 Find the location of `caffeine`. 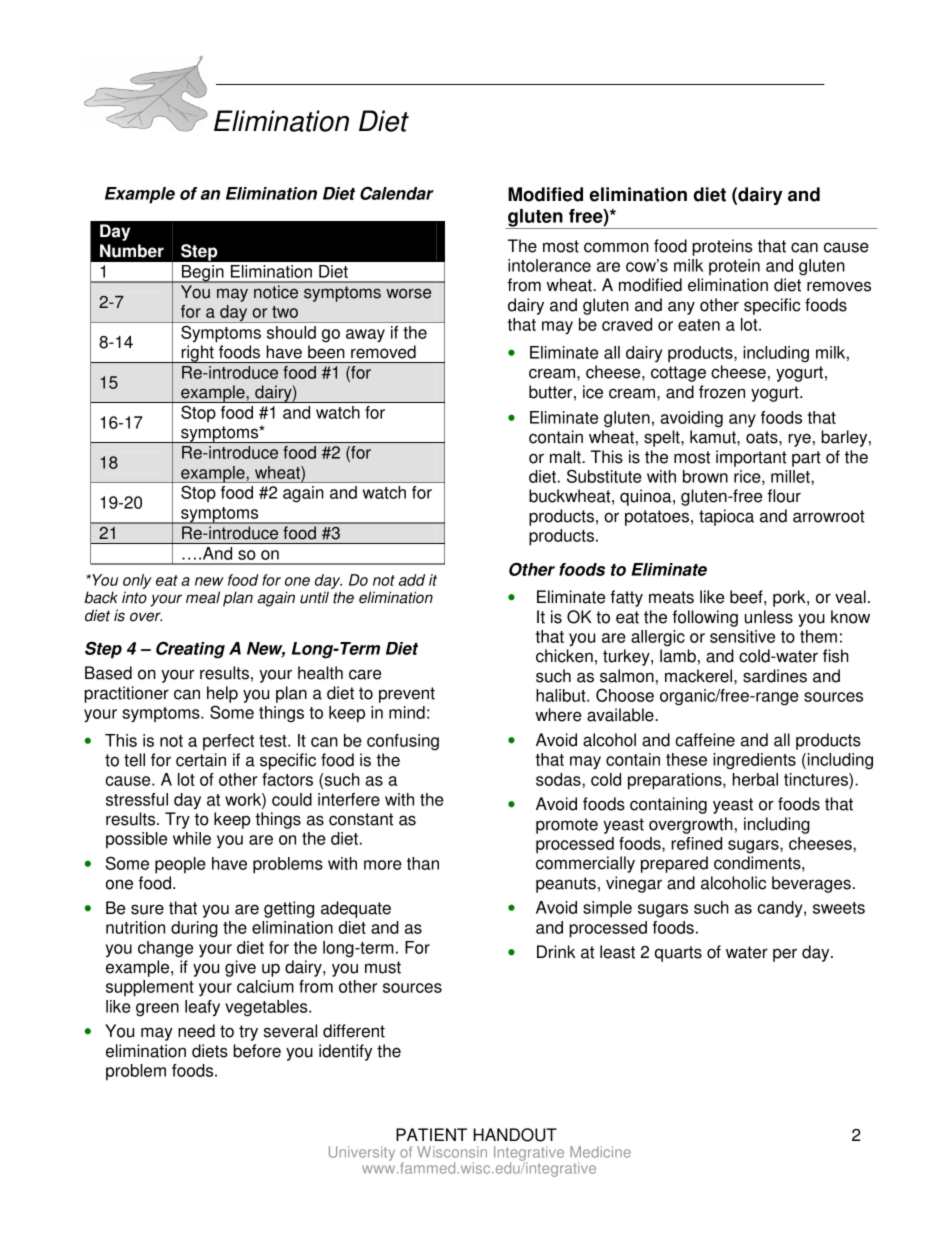

caffeine is located at coordinates (705, 740).
